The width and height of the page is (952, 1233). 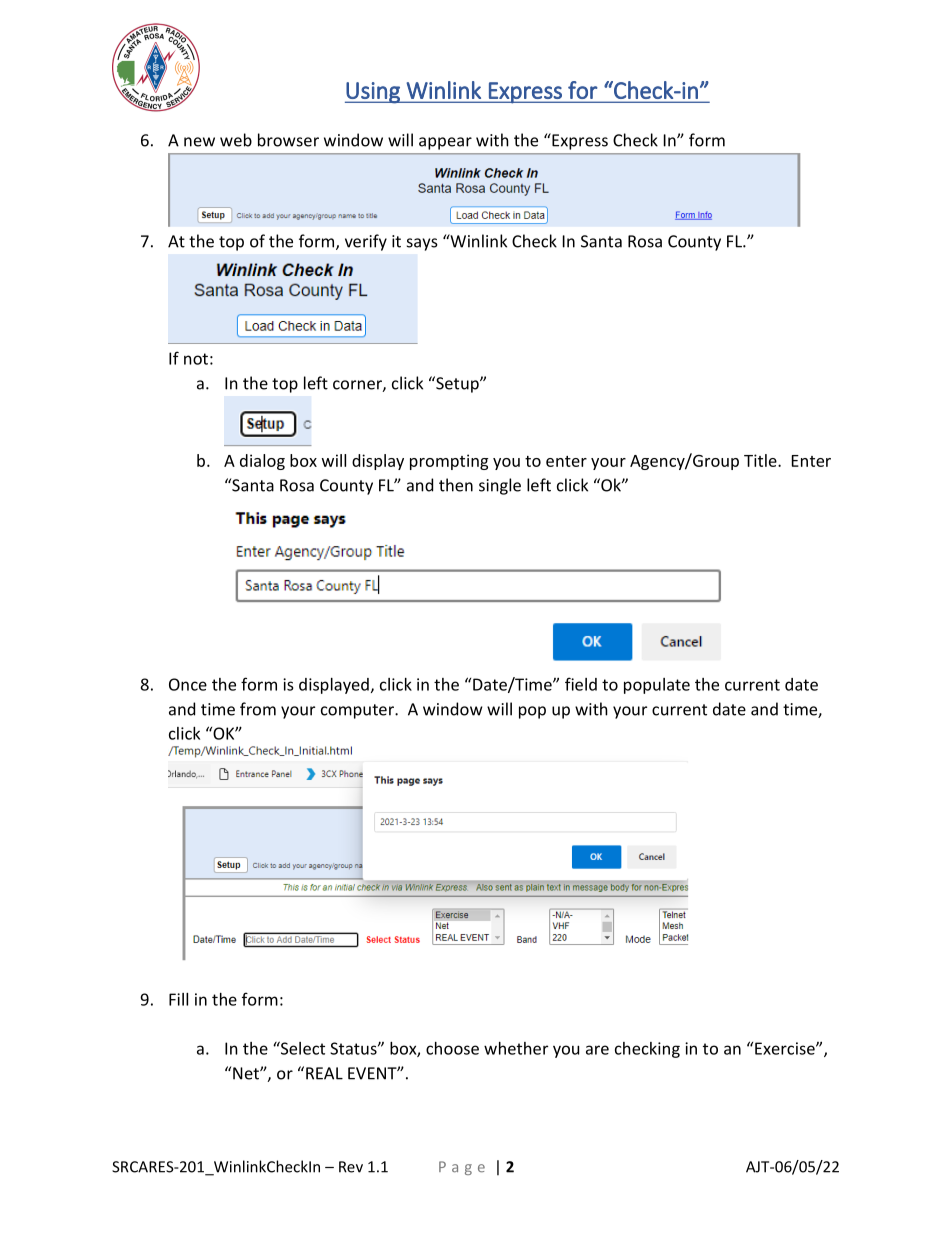 I want to click on Title, so click(x=761, y=460).
